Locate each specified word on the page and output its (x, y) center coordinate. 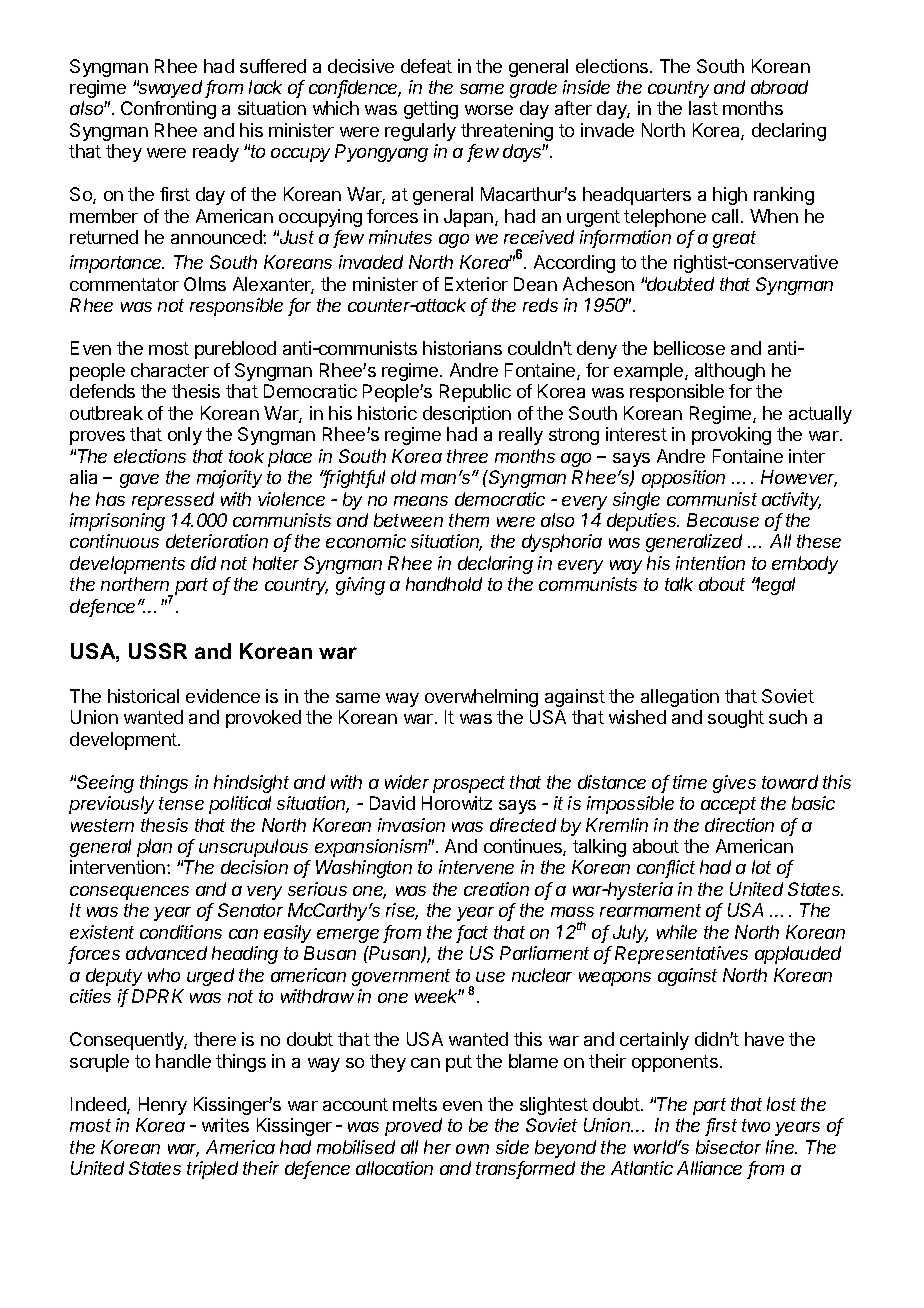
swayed (171, 89)
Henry (163, 1106)
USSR (158, 651)
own (472, 1149)
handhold (444, 584)
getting (431, 110)
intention (710, 563)
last (703, 108)
